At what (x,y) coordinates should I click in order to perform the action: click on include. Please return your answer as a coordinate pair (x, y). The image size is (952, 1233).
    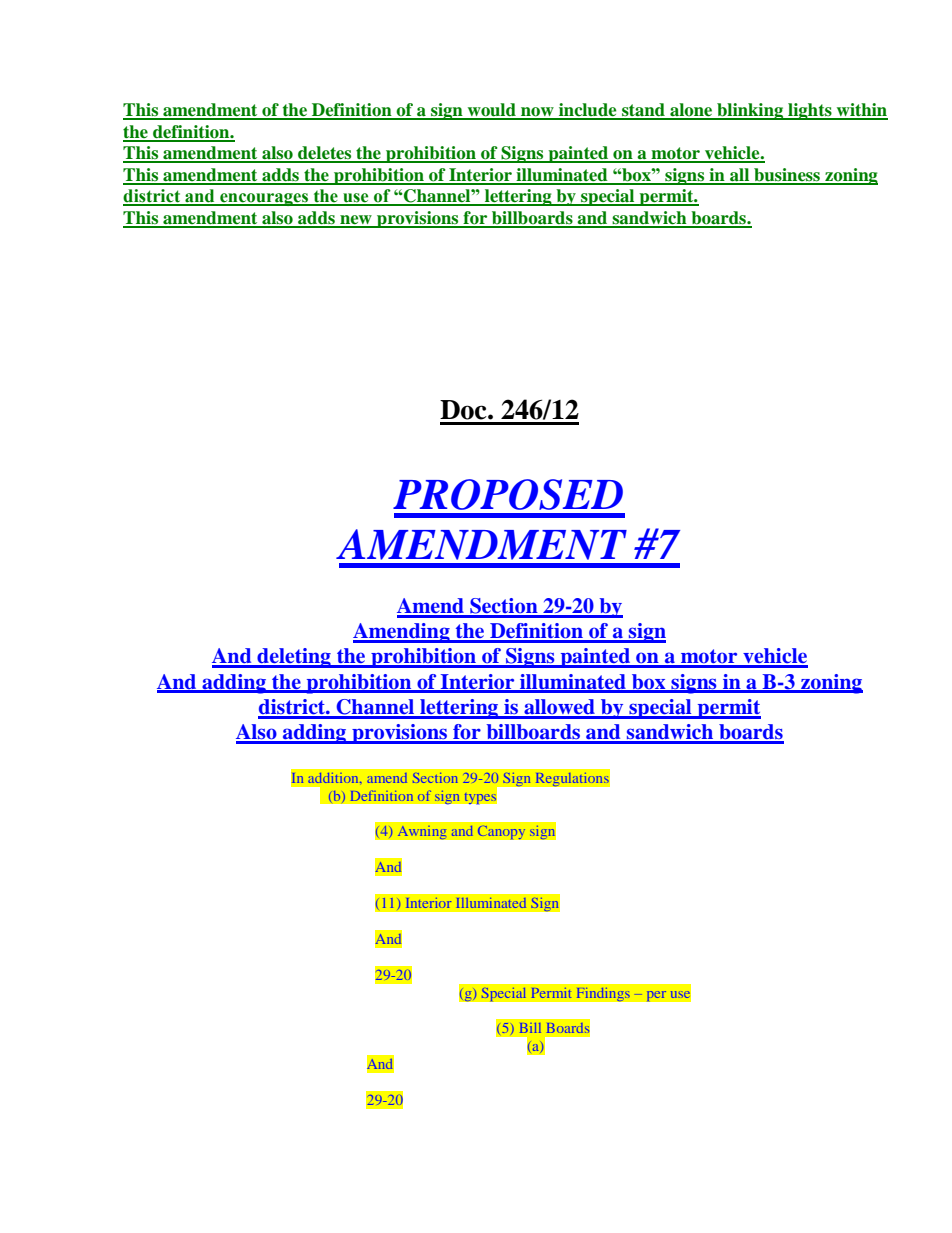
    Looking at the image, I should click on (588, 111).
